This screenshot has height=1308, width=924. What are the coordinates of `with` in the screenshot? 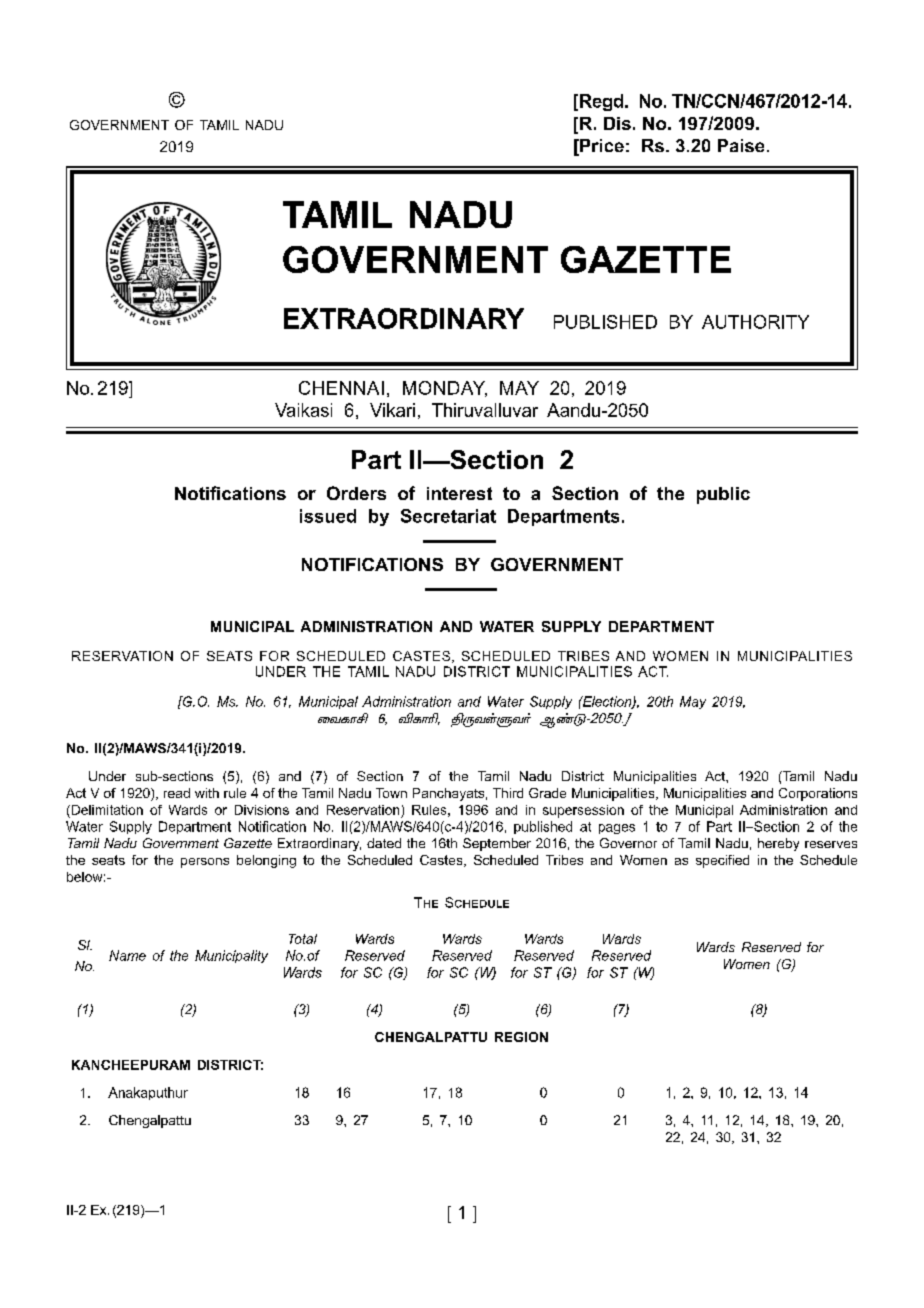 It's located at (207, 793).
